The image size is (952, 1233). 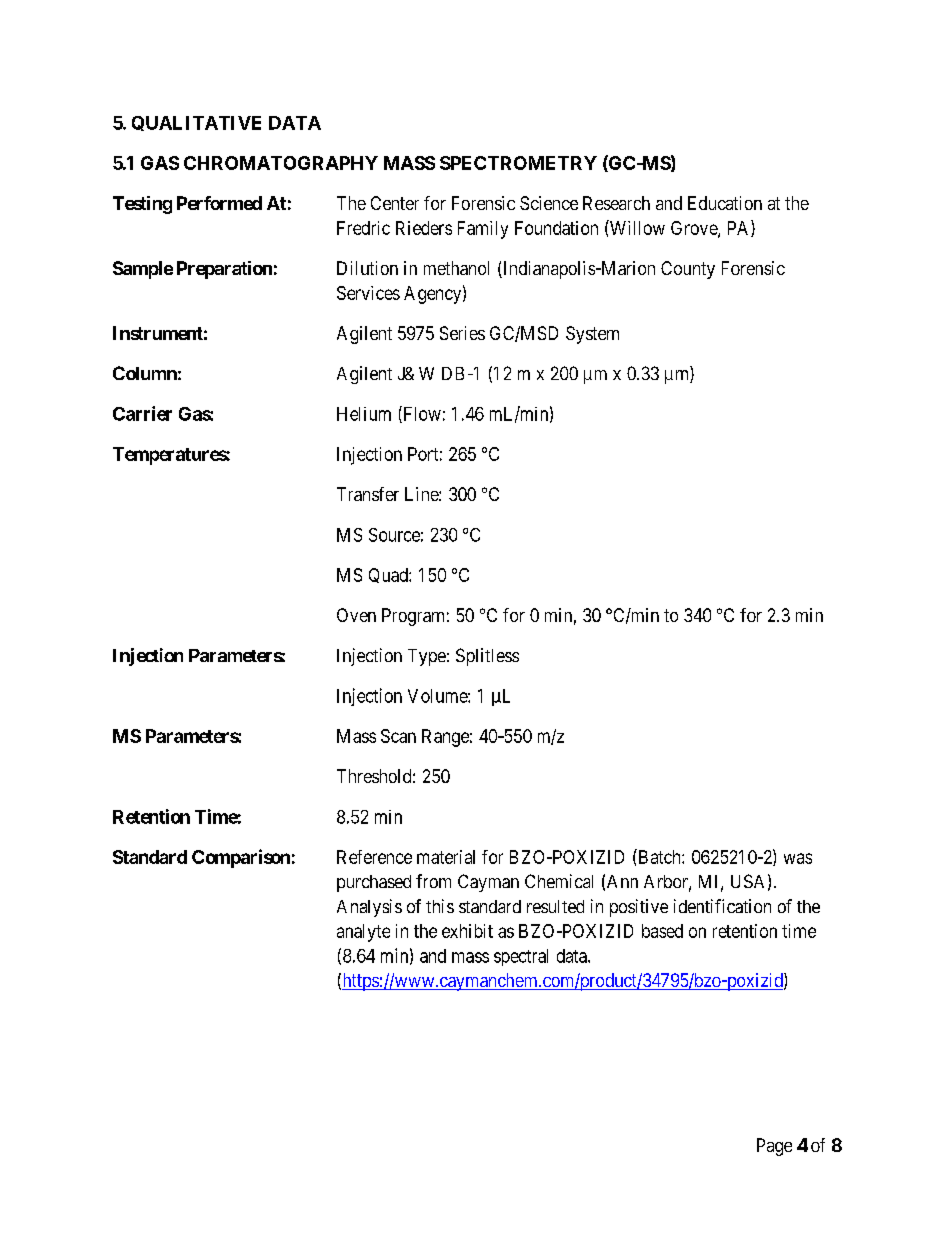 What do you see at coordinates (521, 957) in the image?
I see `spectral` at bounding box center [521, 957].
